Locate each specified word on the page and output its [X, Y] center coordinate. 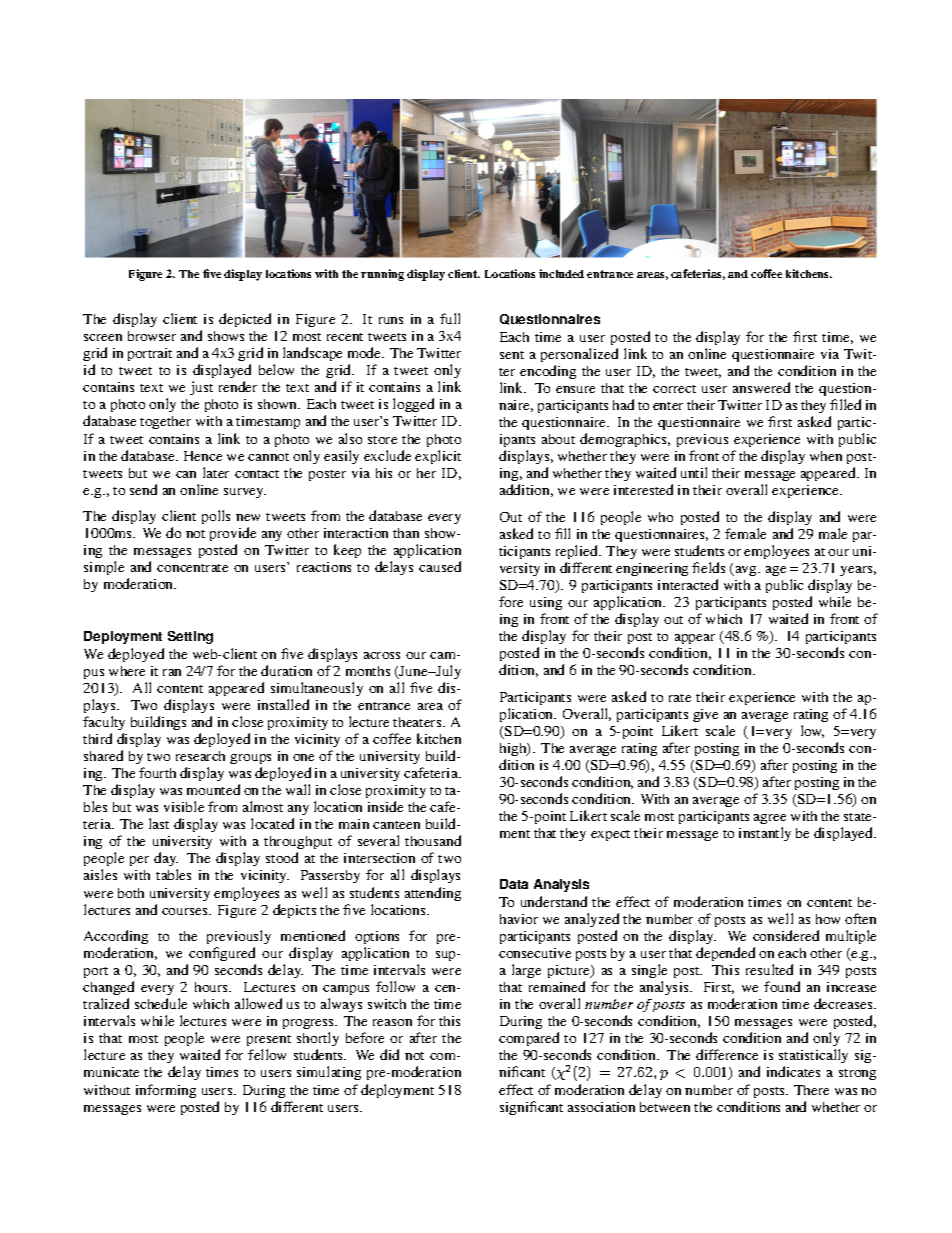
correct [674, 389]
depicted [245, 320]
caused [440, 566]
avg [746, 571]
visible [184, 806]
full [450, 318]
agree [770, 821]
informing [166, 1091]
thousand [433, 840]
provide [233, 534]
